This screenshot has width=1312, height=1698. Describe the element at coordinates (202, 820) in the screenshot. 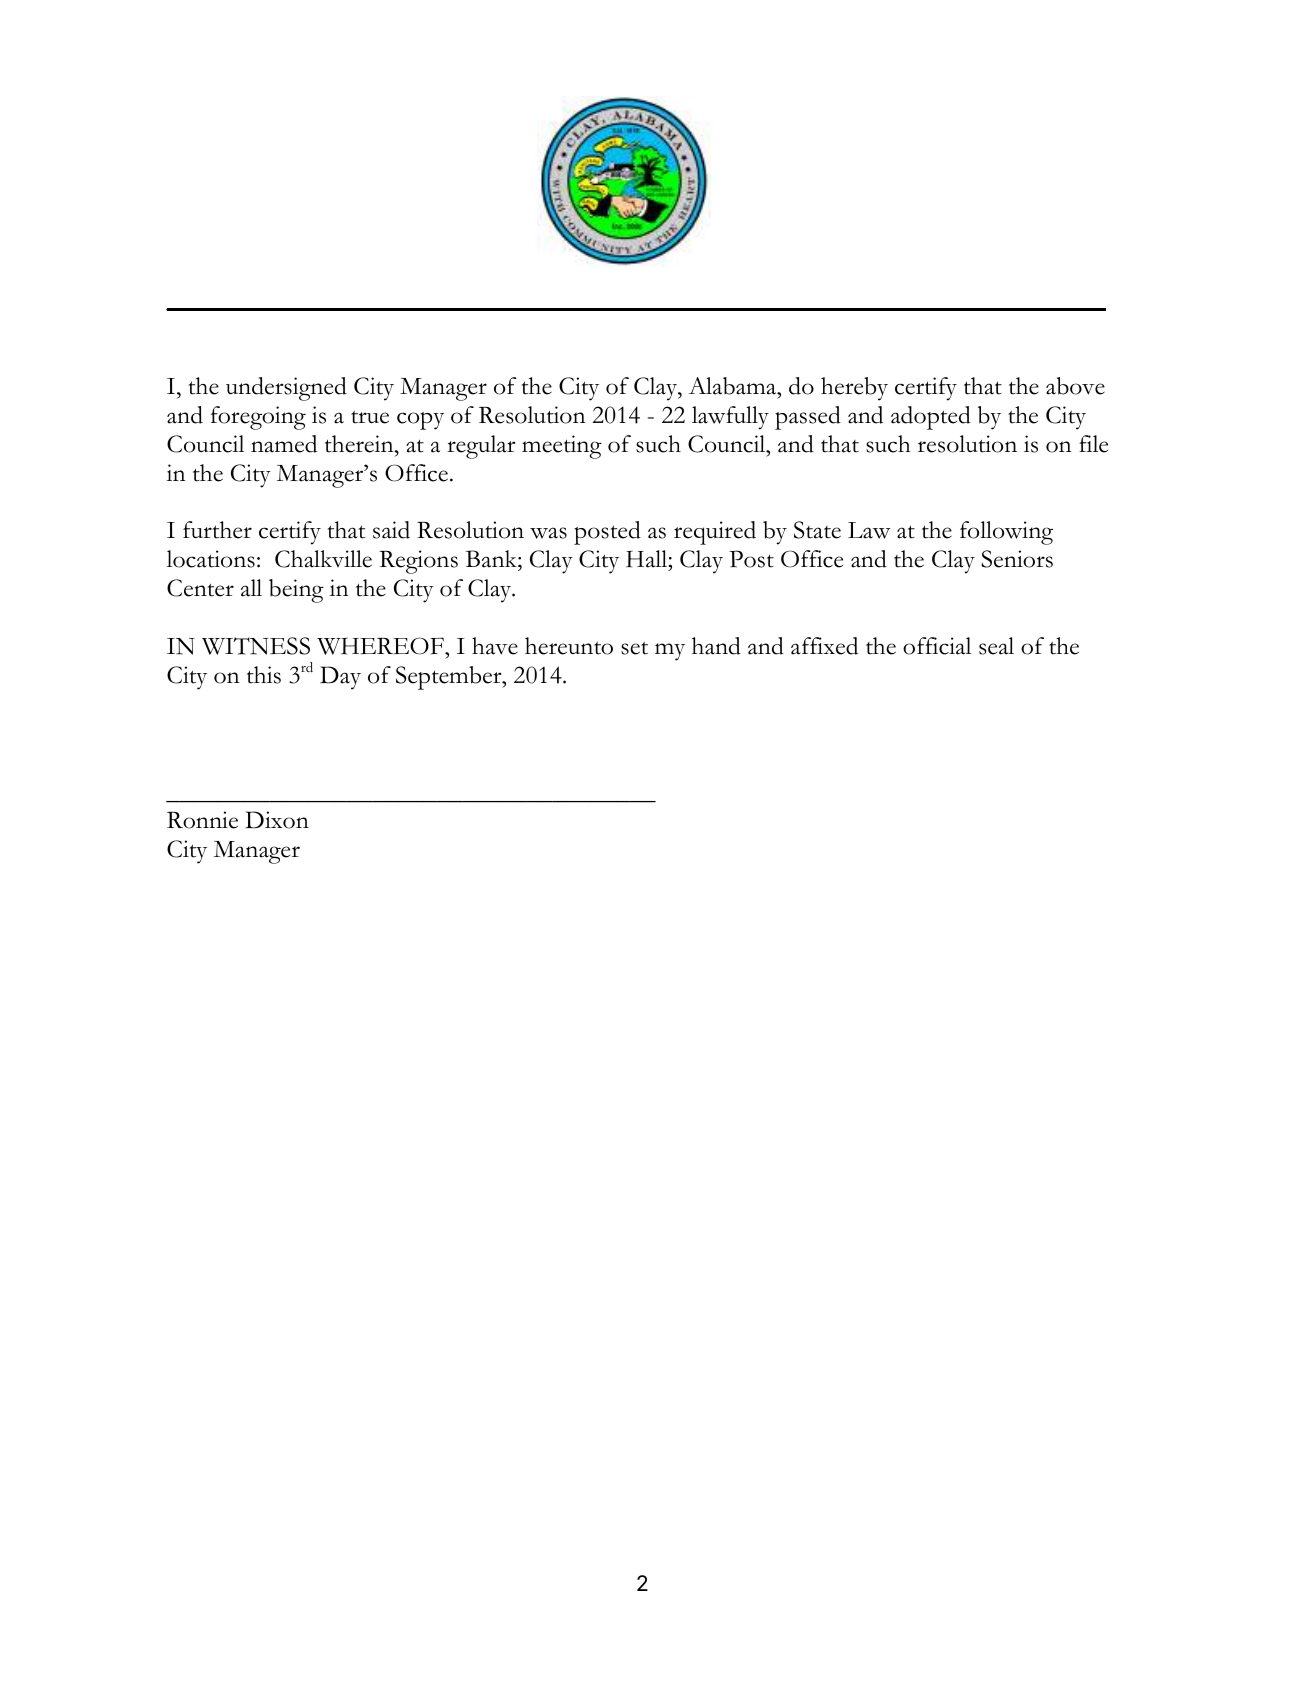

I see `Ronnie` at that location.
